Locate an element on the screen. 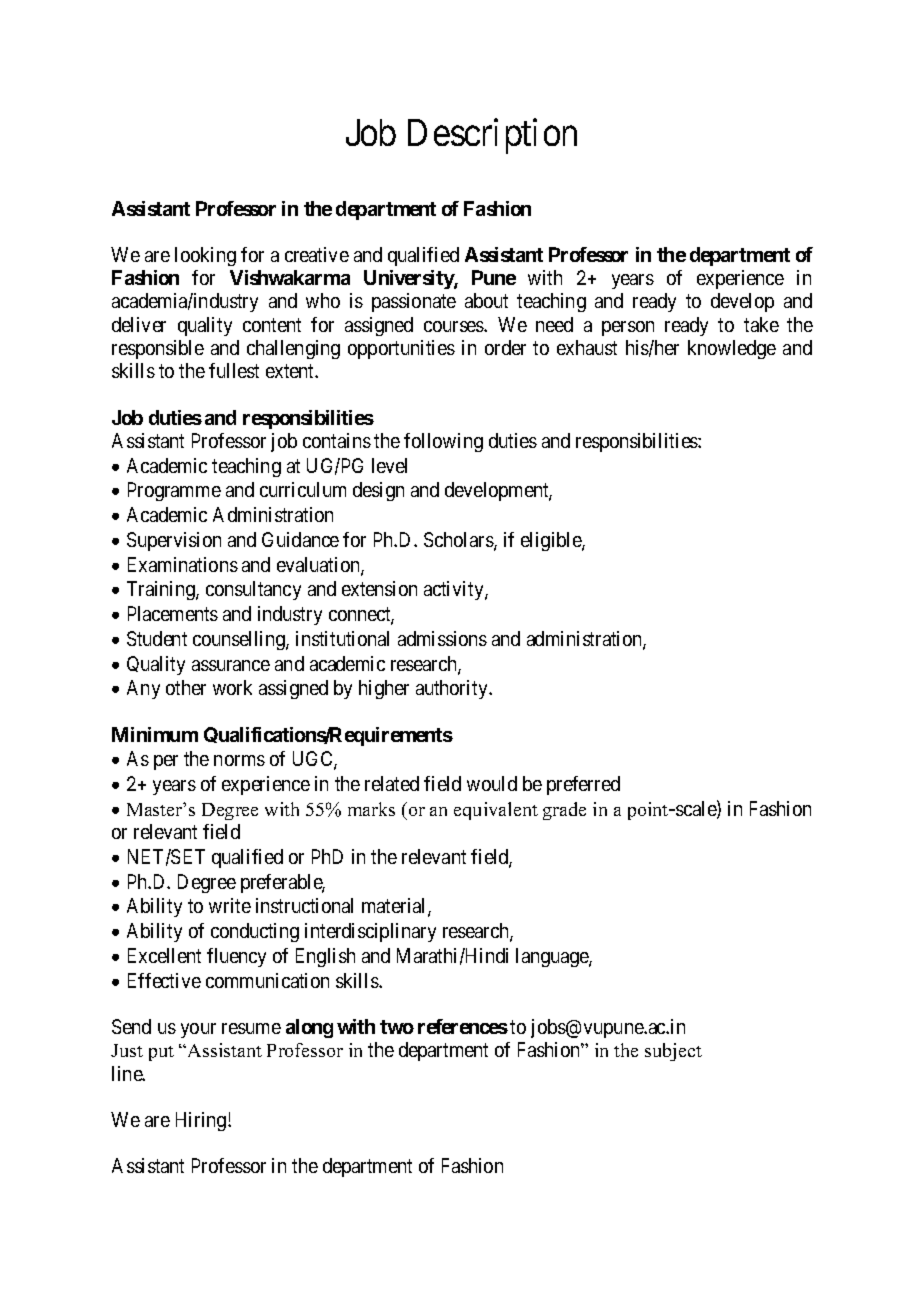 Image resolution: width=924 pixels, height=1308 pixels. curriculum is located at coordinates (303, 489).
